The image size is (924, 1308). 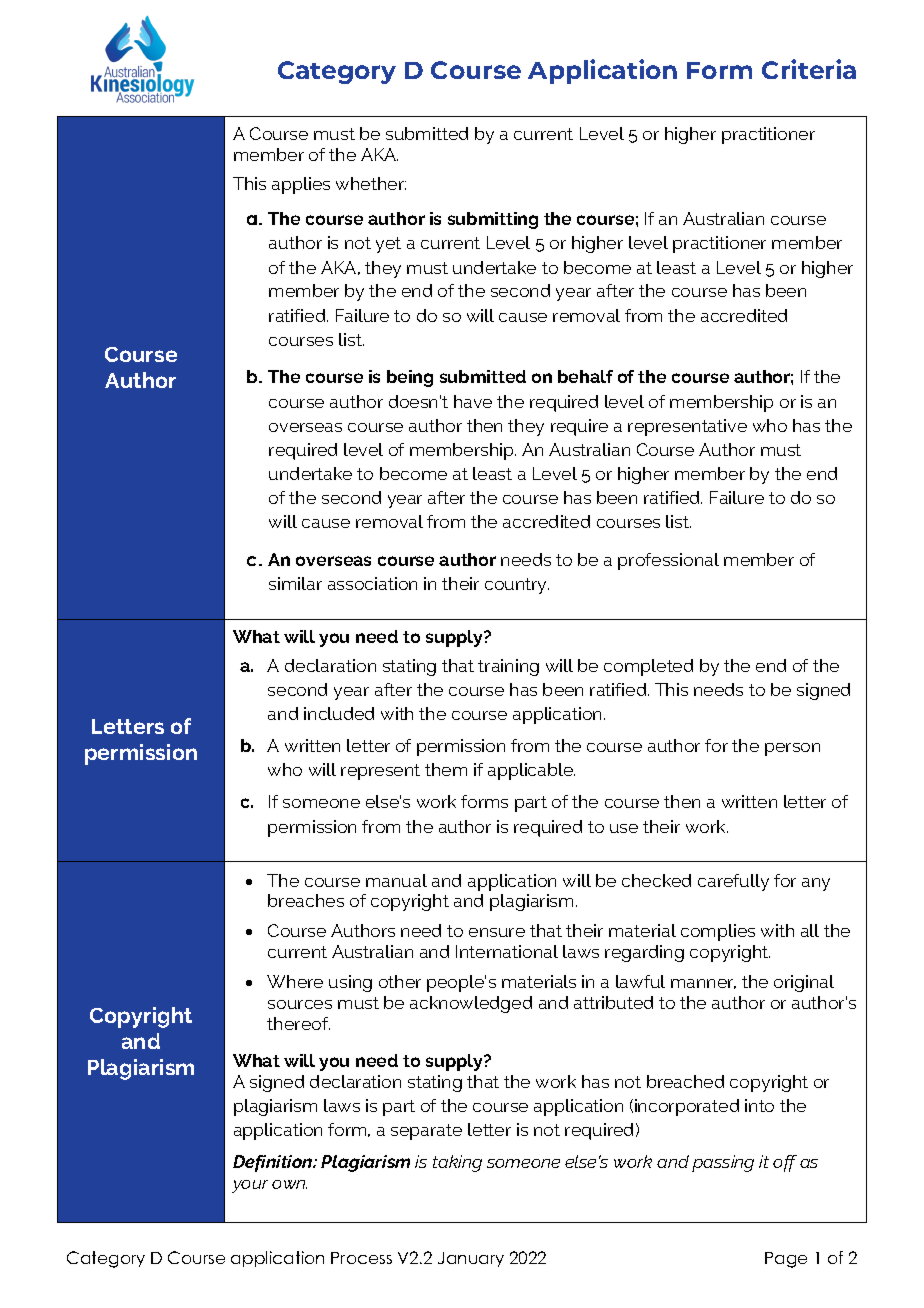 I want to click on International, so click(x=507, y=951).
